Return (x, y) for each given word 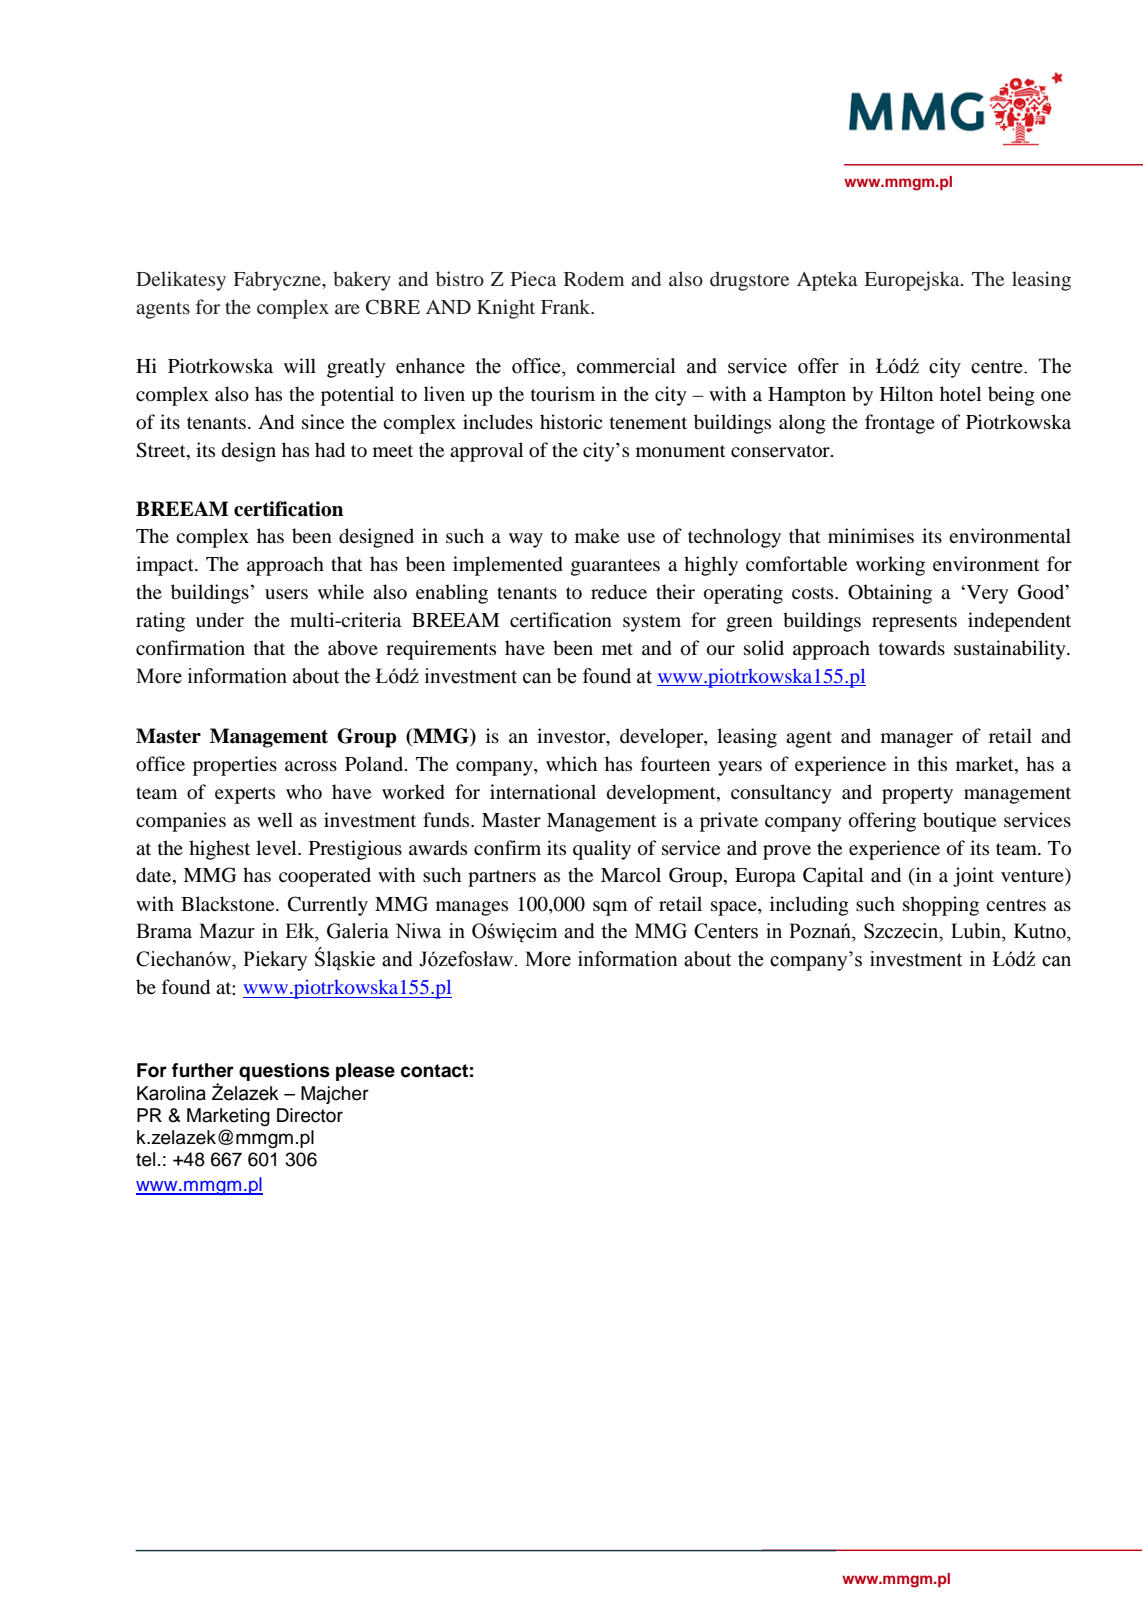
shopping (941, 906)
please (365, 1072)
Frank (567, 306)
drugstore (749, 281)
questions (284, 1072)
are (347, 309)
